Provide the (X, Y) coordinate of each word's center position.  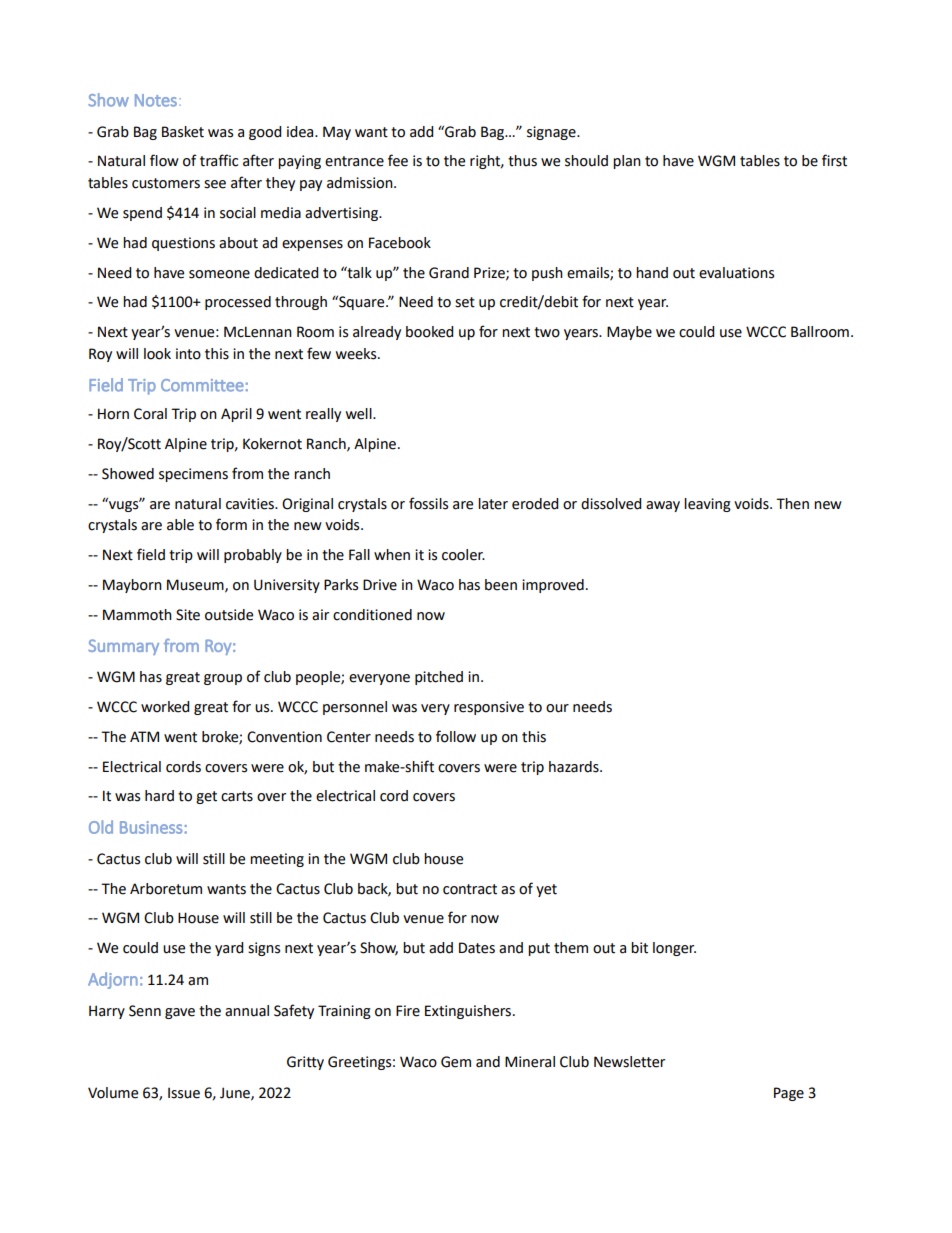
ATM (144, 736)
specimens (193, 475)
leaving (707, 505)
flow (164, 160)
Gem (456, 1062)
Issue (184, 1093)
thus (522, 161)
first (834, 160)
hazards (575, 767)
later (493, 504)
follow (456, 736)
